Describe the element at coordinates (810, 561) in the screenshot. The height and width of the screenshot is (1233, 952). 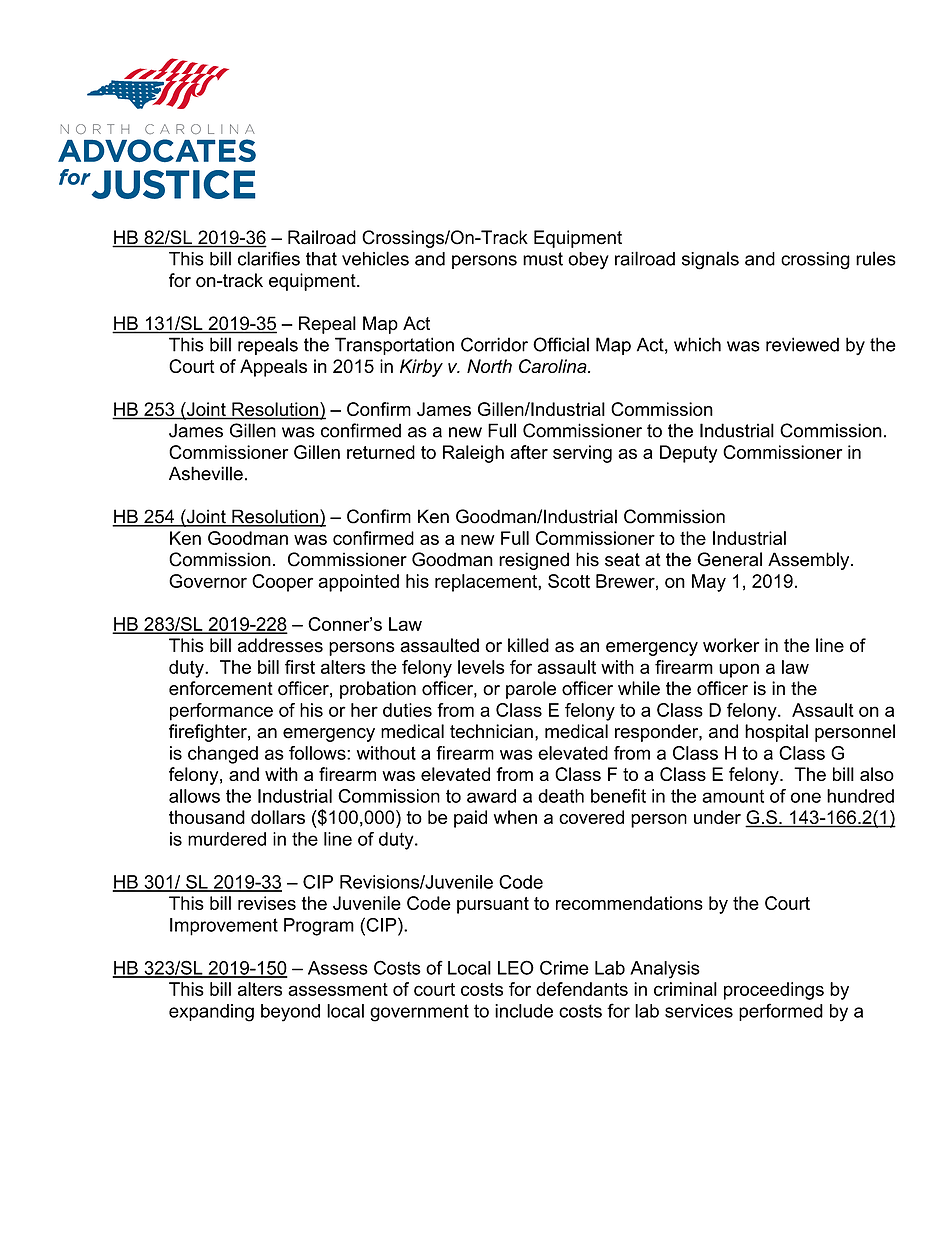
I see `Assembly` at that location.
